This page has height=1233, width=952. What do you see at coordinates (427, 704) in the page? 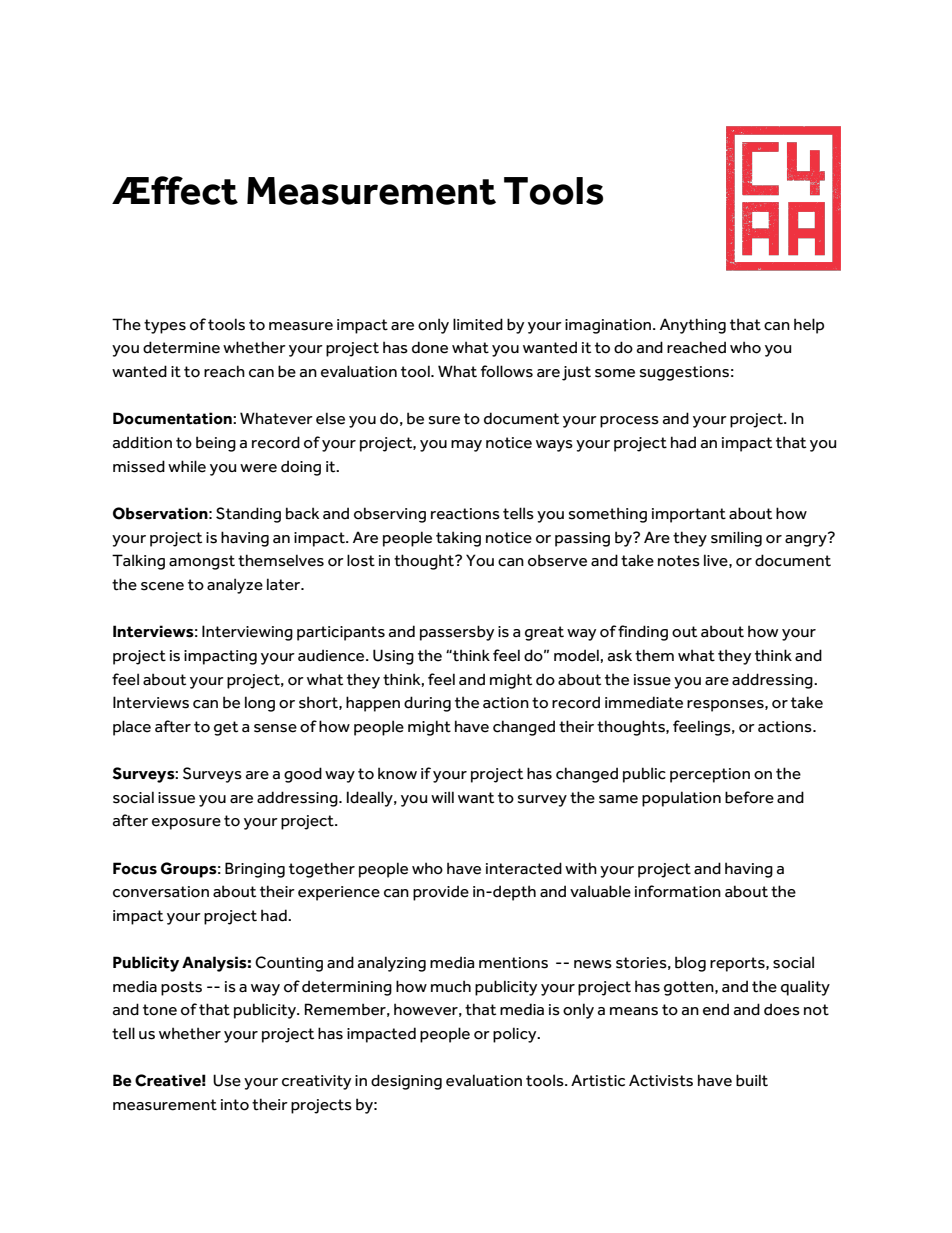
I see `during` at bounding box center [427, 704].
